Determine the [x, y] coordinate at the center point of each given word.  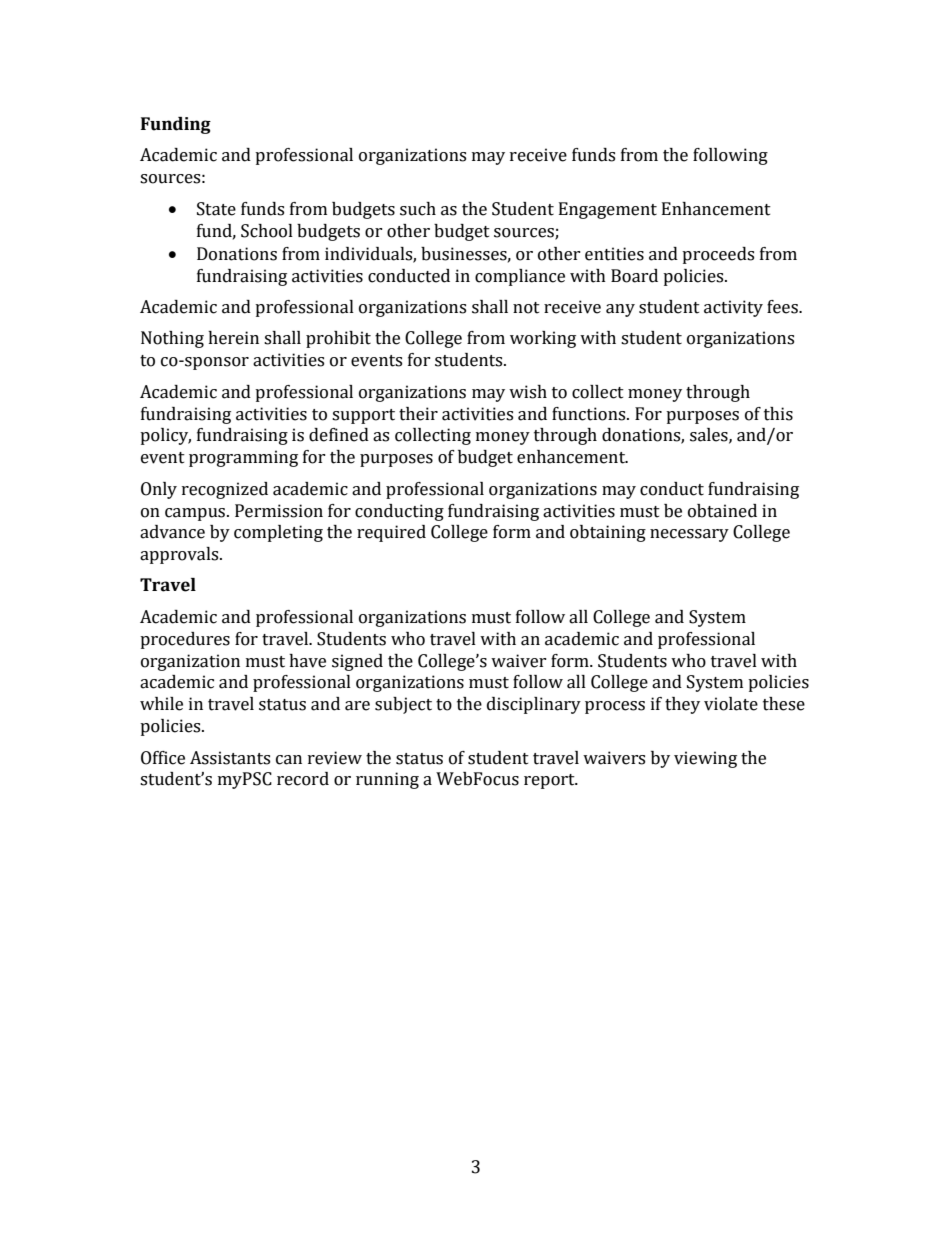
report [550, 781]
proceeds [718, 255]
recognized [225, 490]
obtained [722, 511]
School [267, 231]
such [418, 209]
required [391, 533]
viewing [705, 759]
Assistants [230, 758]
